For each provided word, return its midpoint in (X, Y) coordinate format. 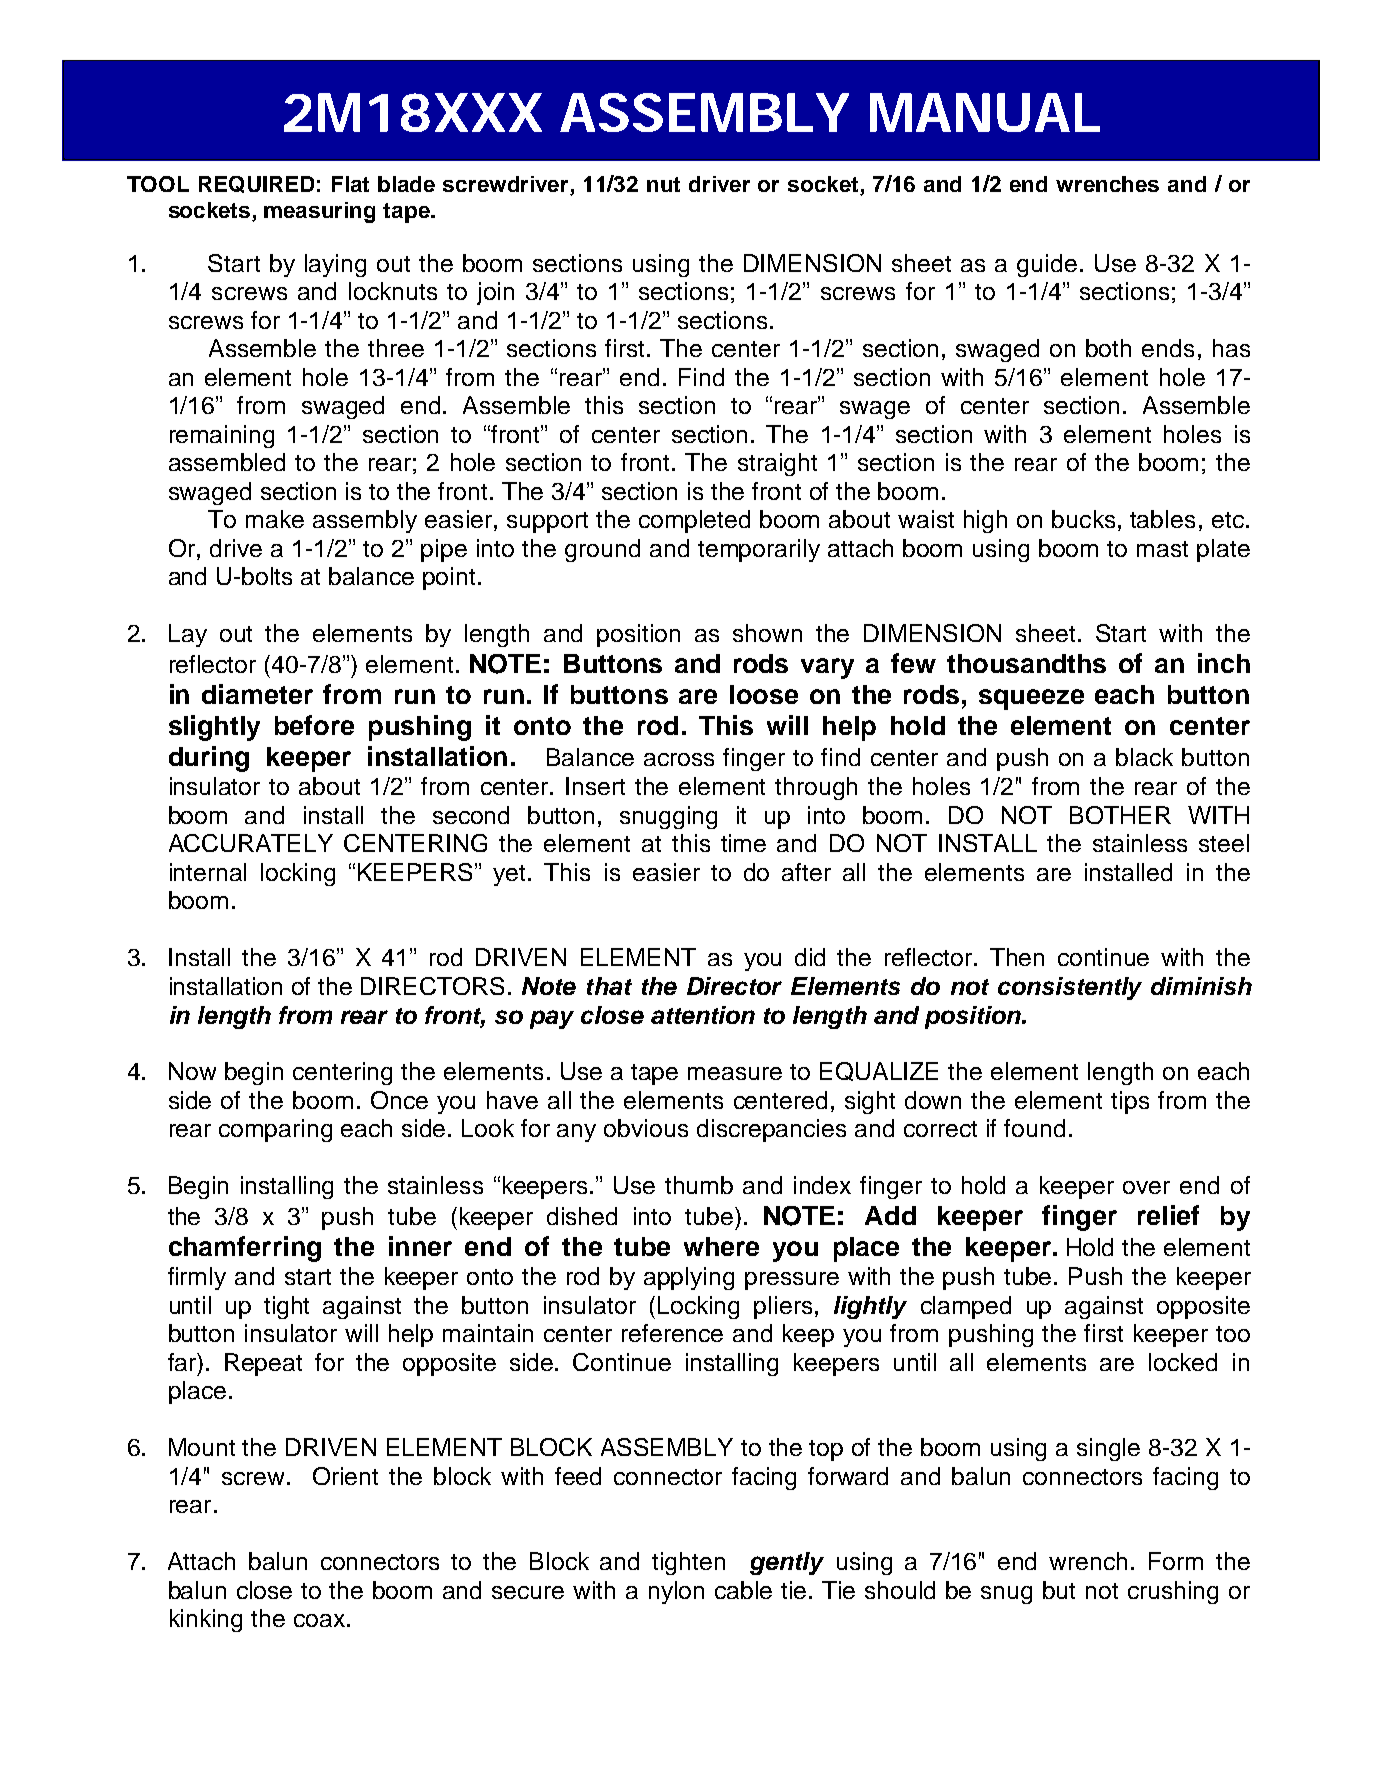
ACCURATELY (251, 843)
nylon (676, 1592)
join (495, 293)
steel (1224, 843)
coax (319, 1620)
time (743, 843)
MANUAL (985, 112)
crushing (1173, 1592)
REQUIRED (256, 184)
